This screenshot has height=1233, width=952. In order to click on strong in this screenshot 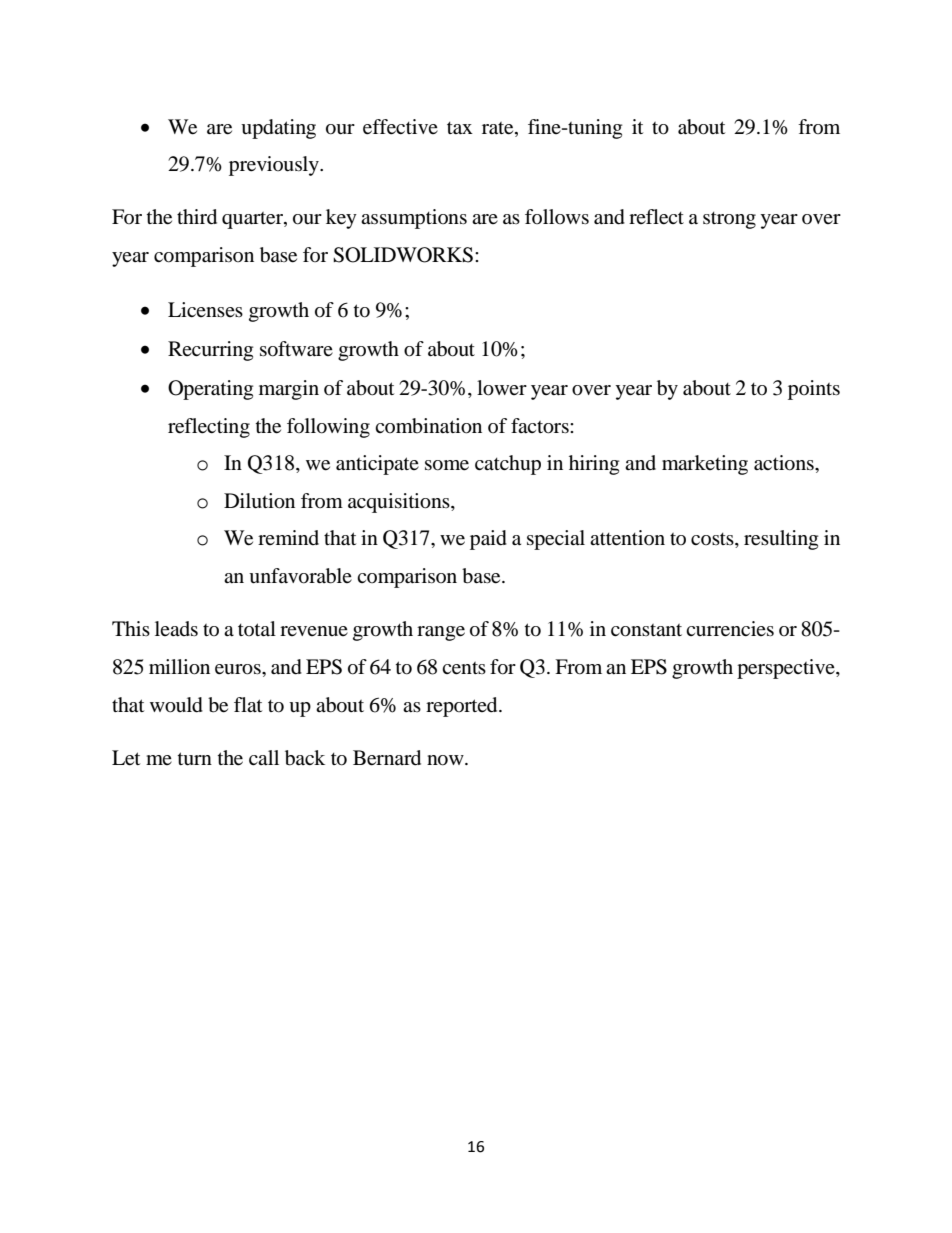, I will do `click(729, 220)`.
